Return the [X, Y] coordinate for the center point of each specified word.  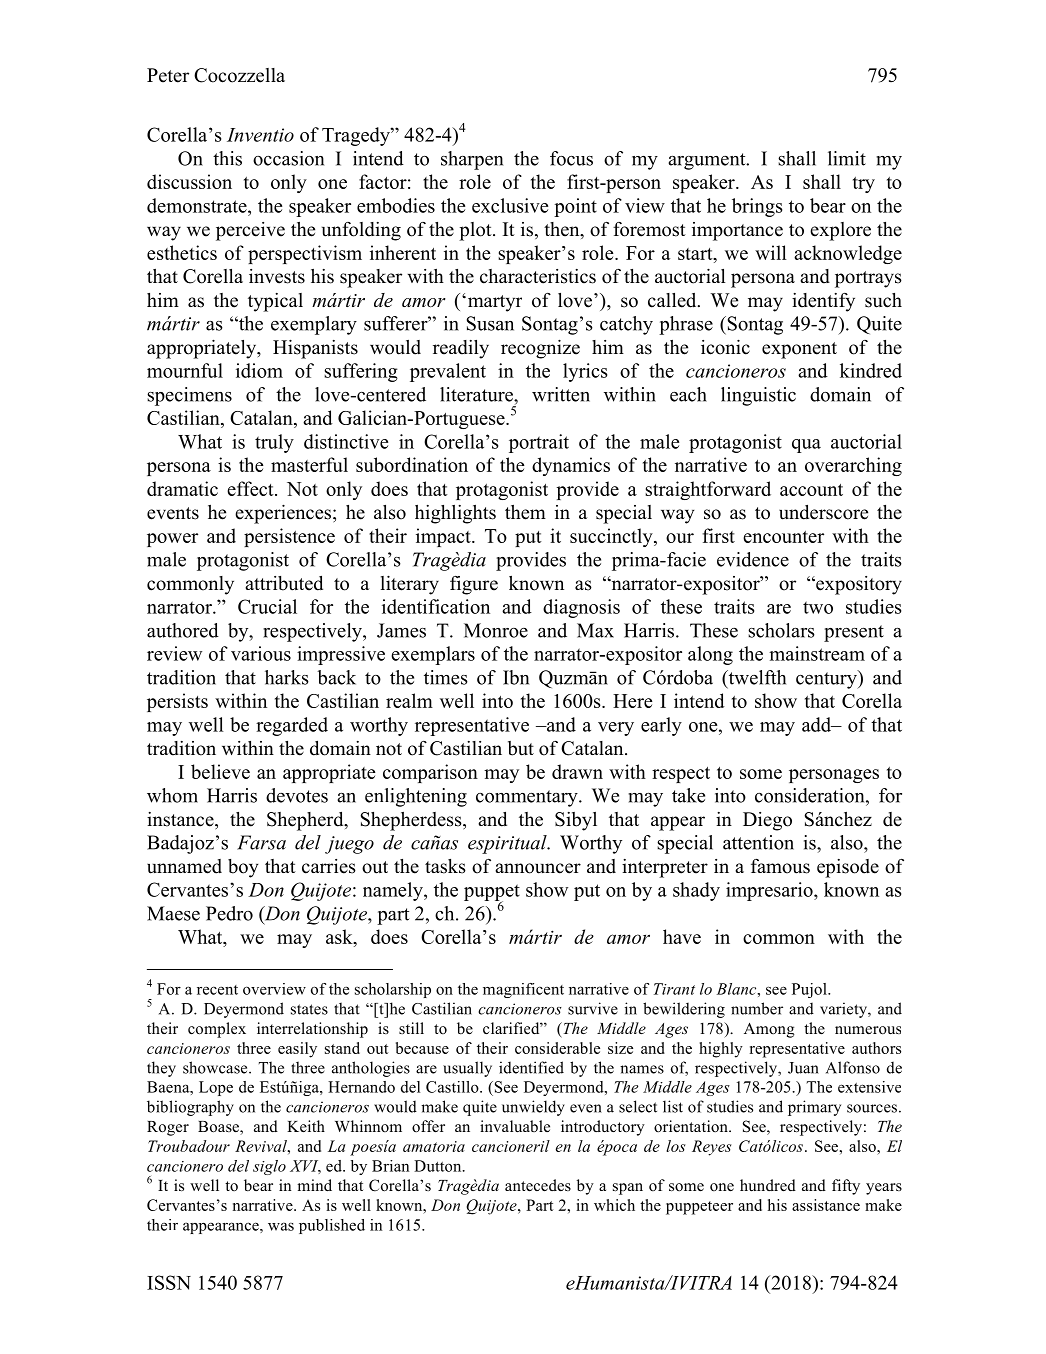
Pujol [810, 990]
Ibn [516, 677]
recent [217, 990]
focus [571, 158]
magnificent [523, 990]
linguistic [758, 396]
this [227, 158]
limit [847, 158]
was [281, 1226]
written [561, 394]
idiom [259, 370]
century [827, 679]
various [261, 653]
